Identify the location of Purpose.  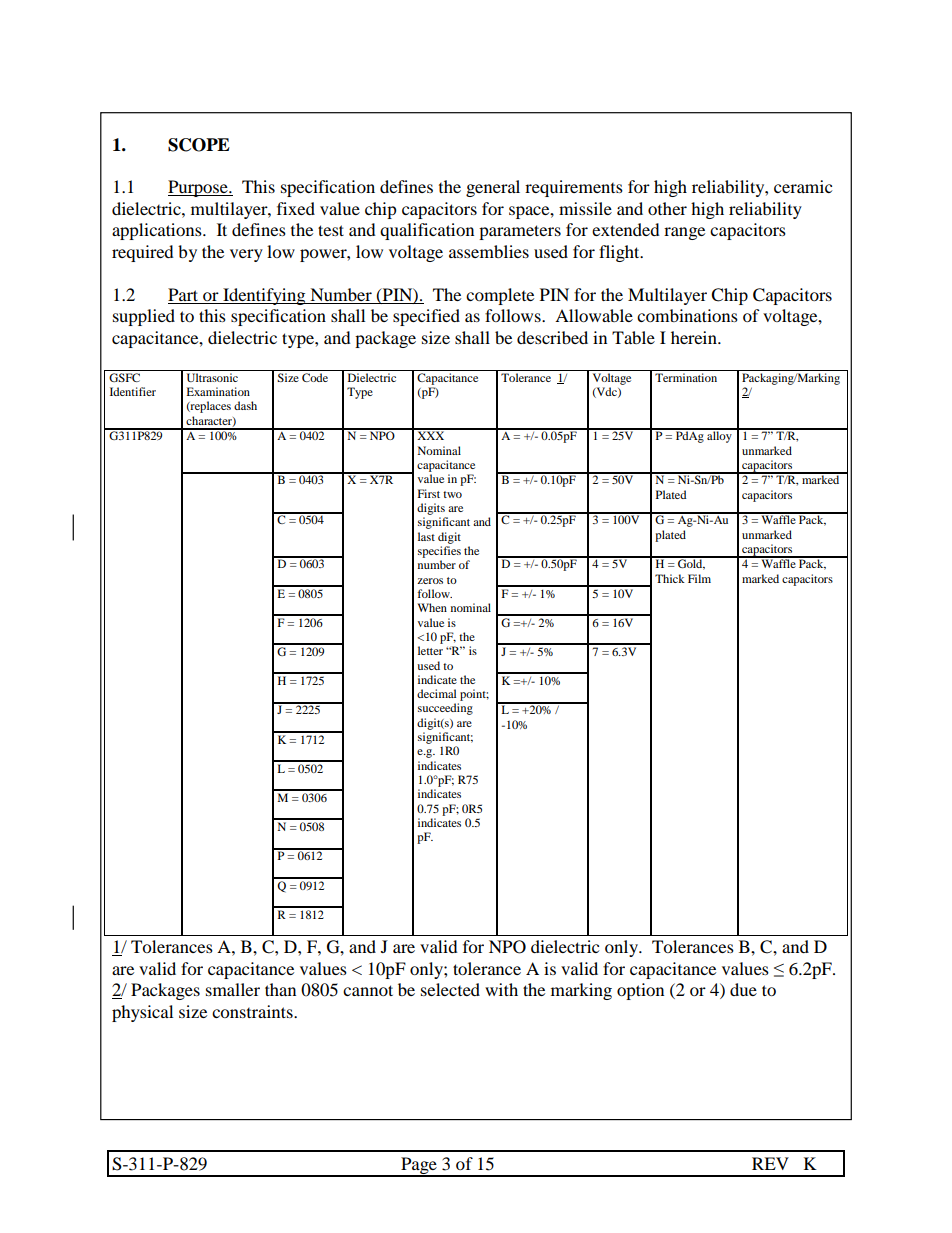
(199, 188).
